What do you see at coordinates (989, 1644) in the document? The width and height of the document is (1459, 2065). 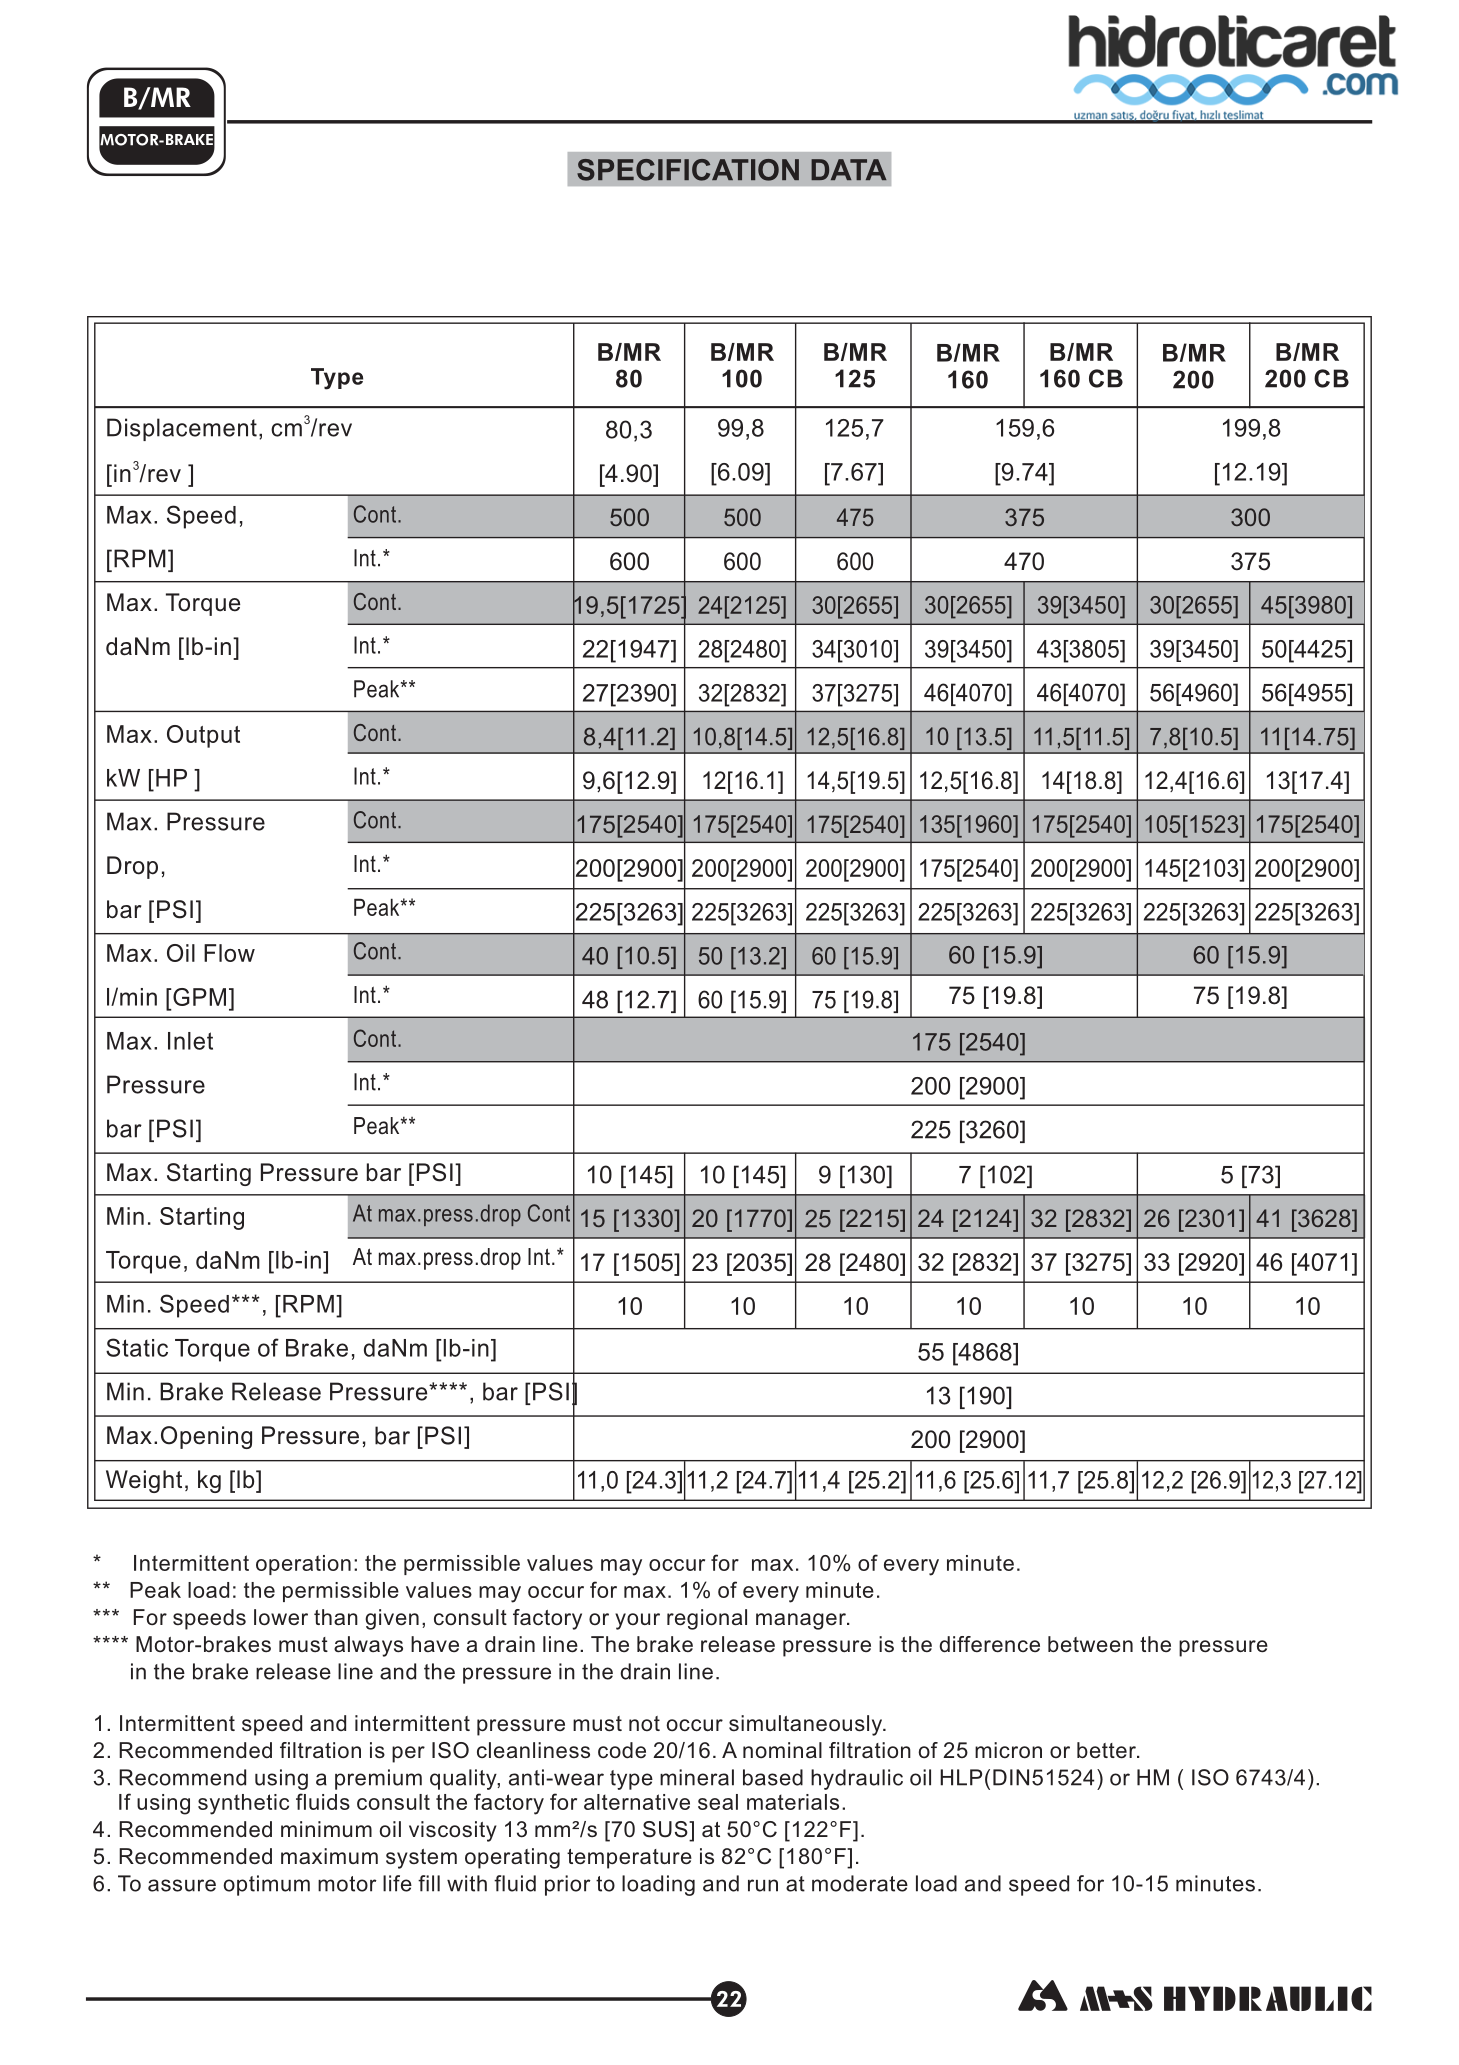 I see `difference` at bounding box center [989, 1644].
